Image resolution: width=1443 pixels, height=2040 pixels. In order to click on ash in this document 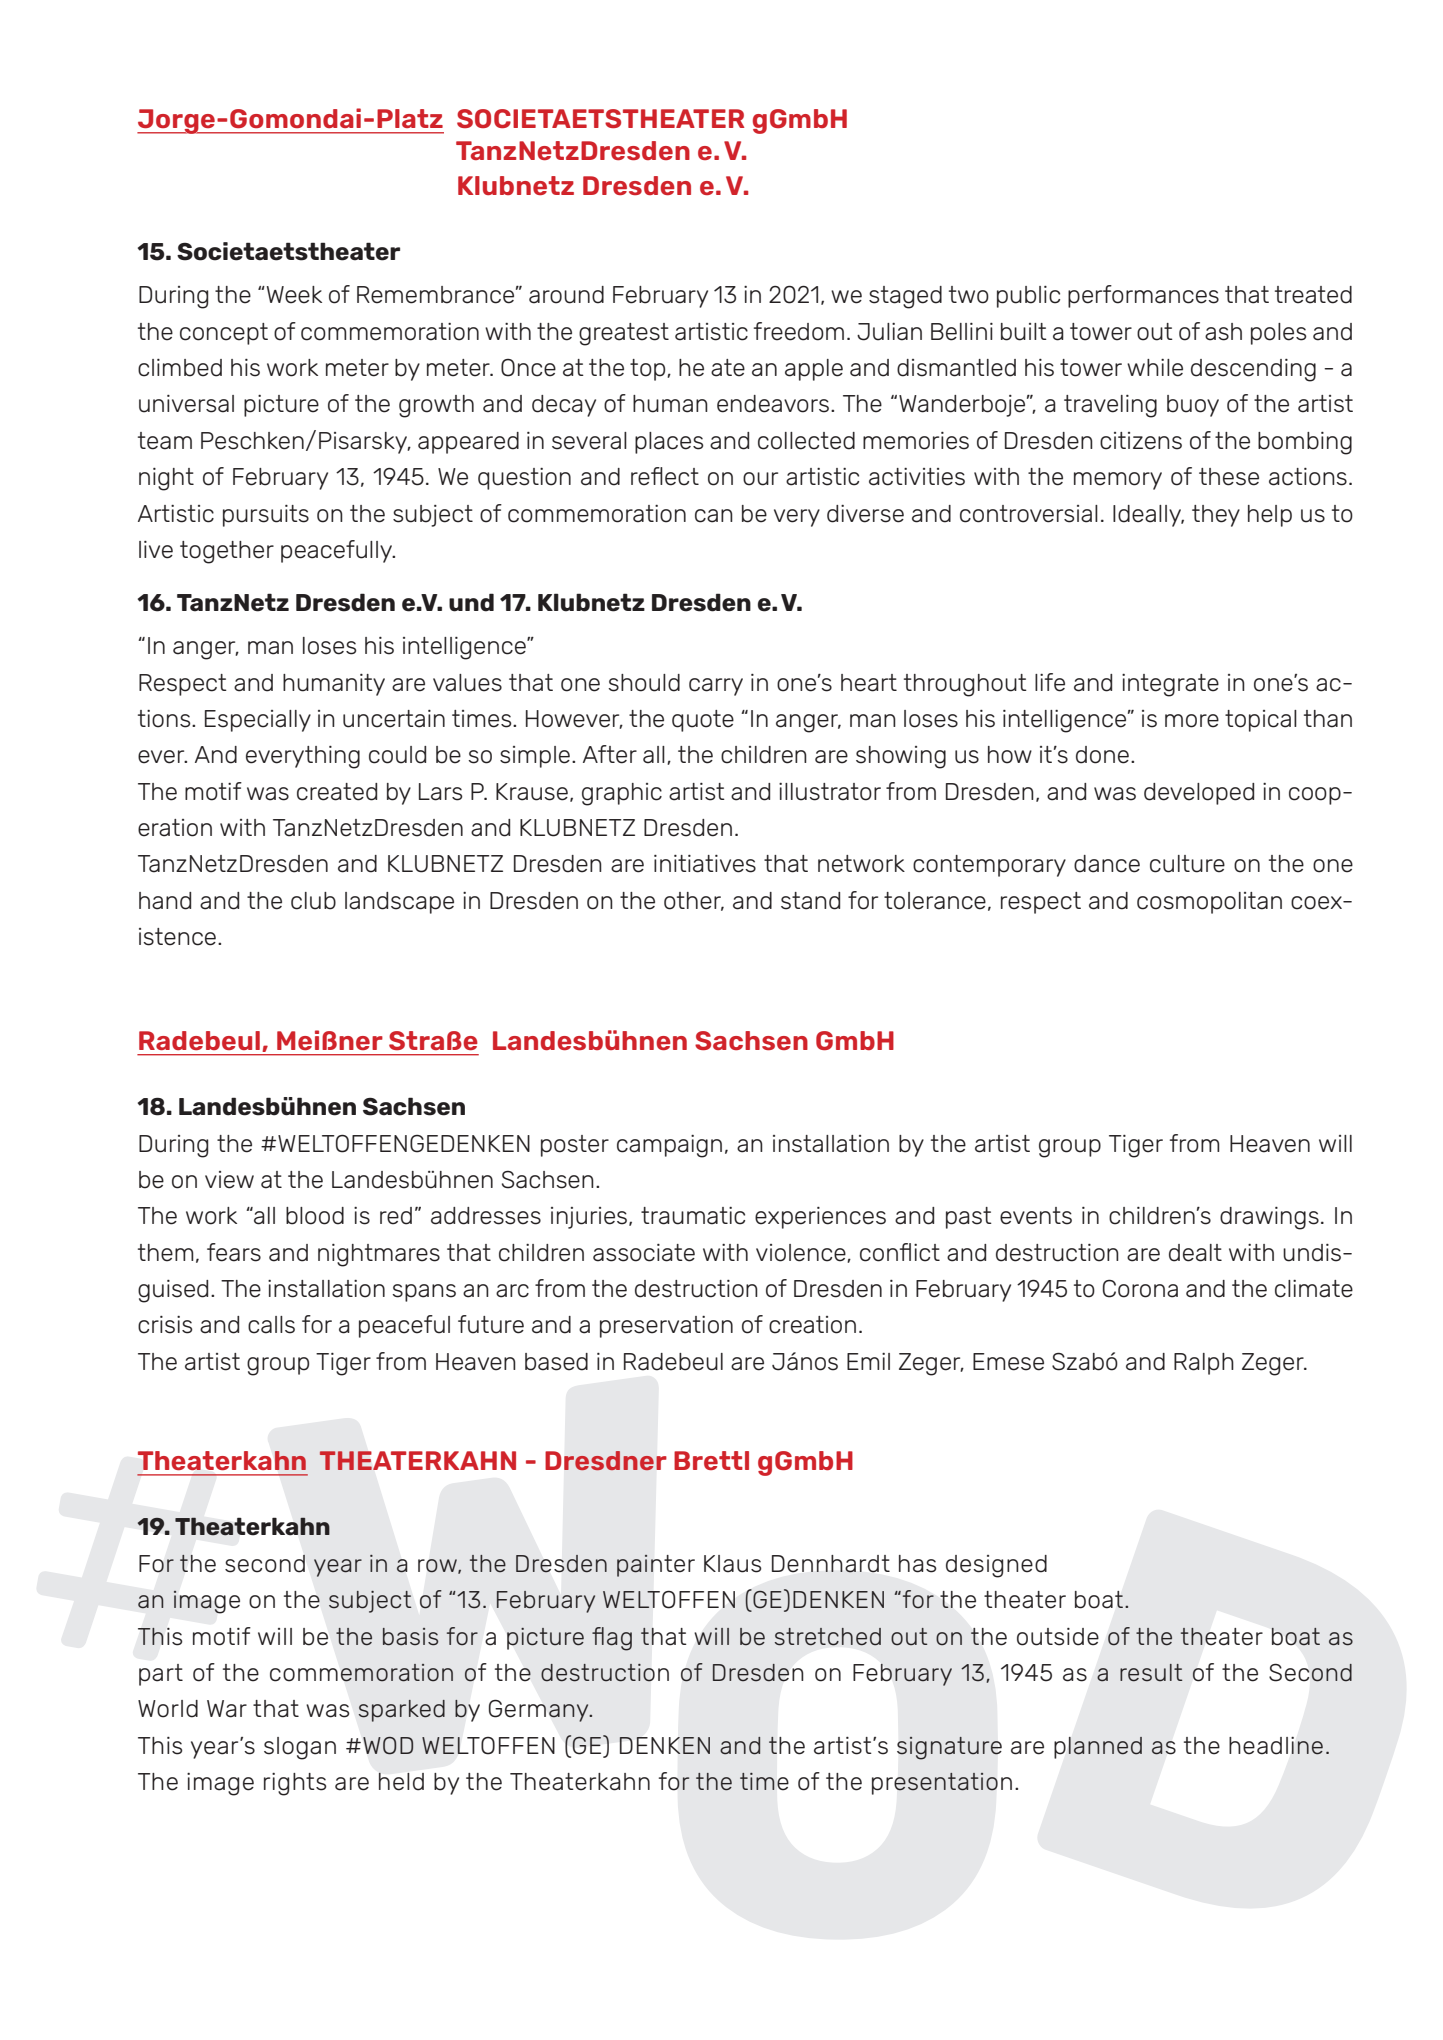, I will do `click(1223, 332)`.
